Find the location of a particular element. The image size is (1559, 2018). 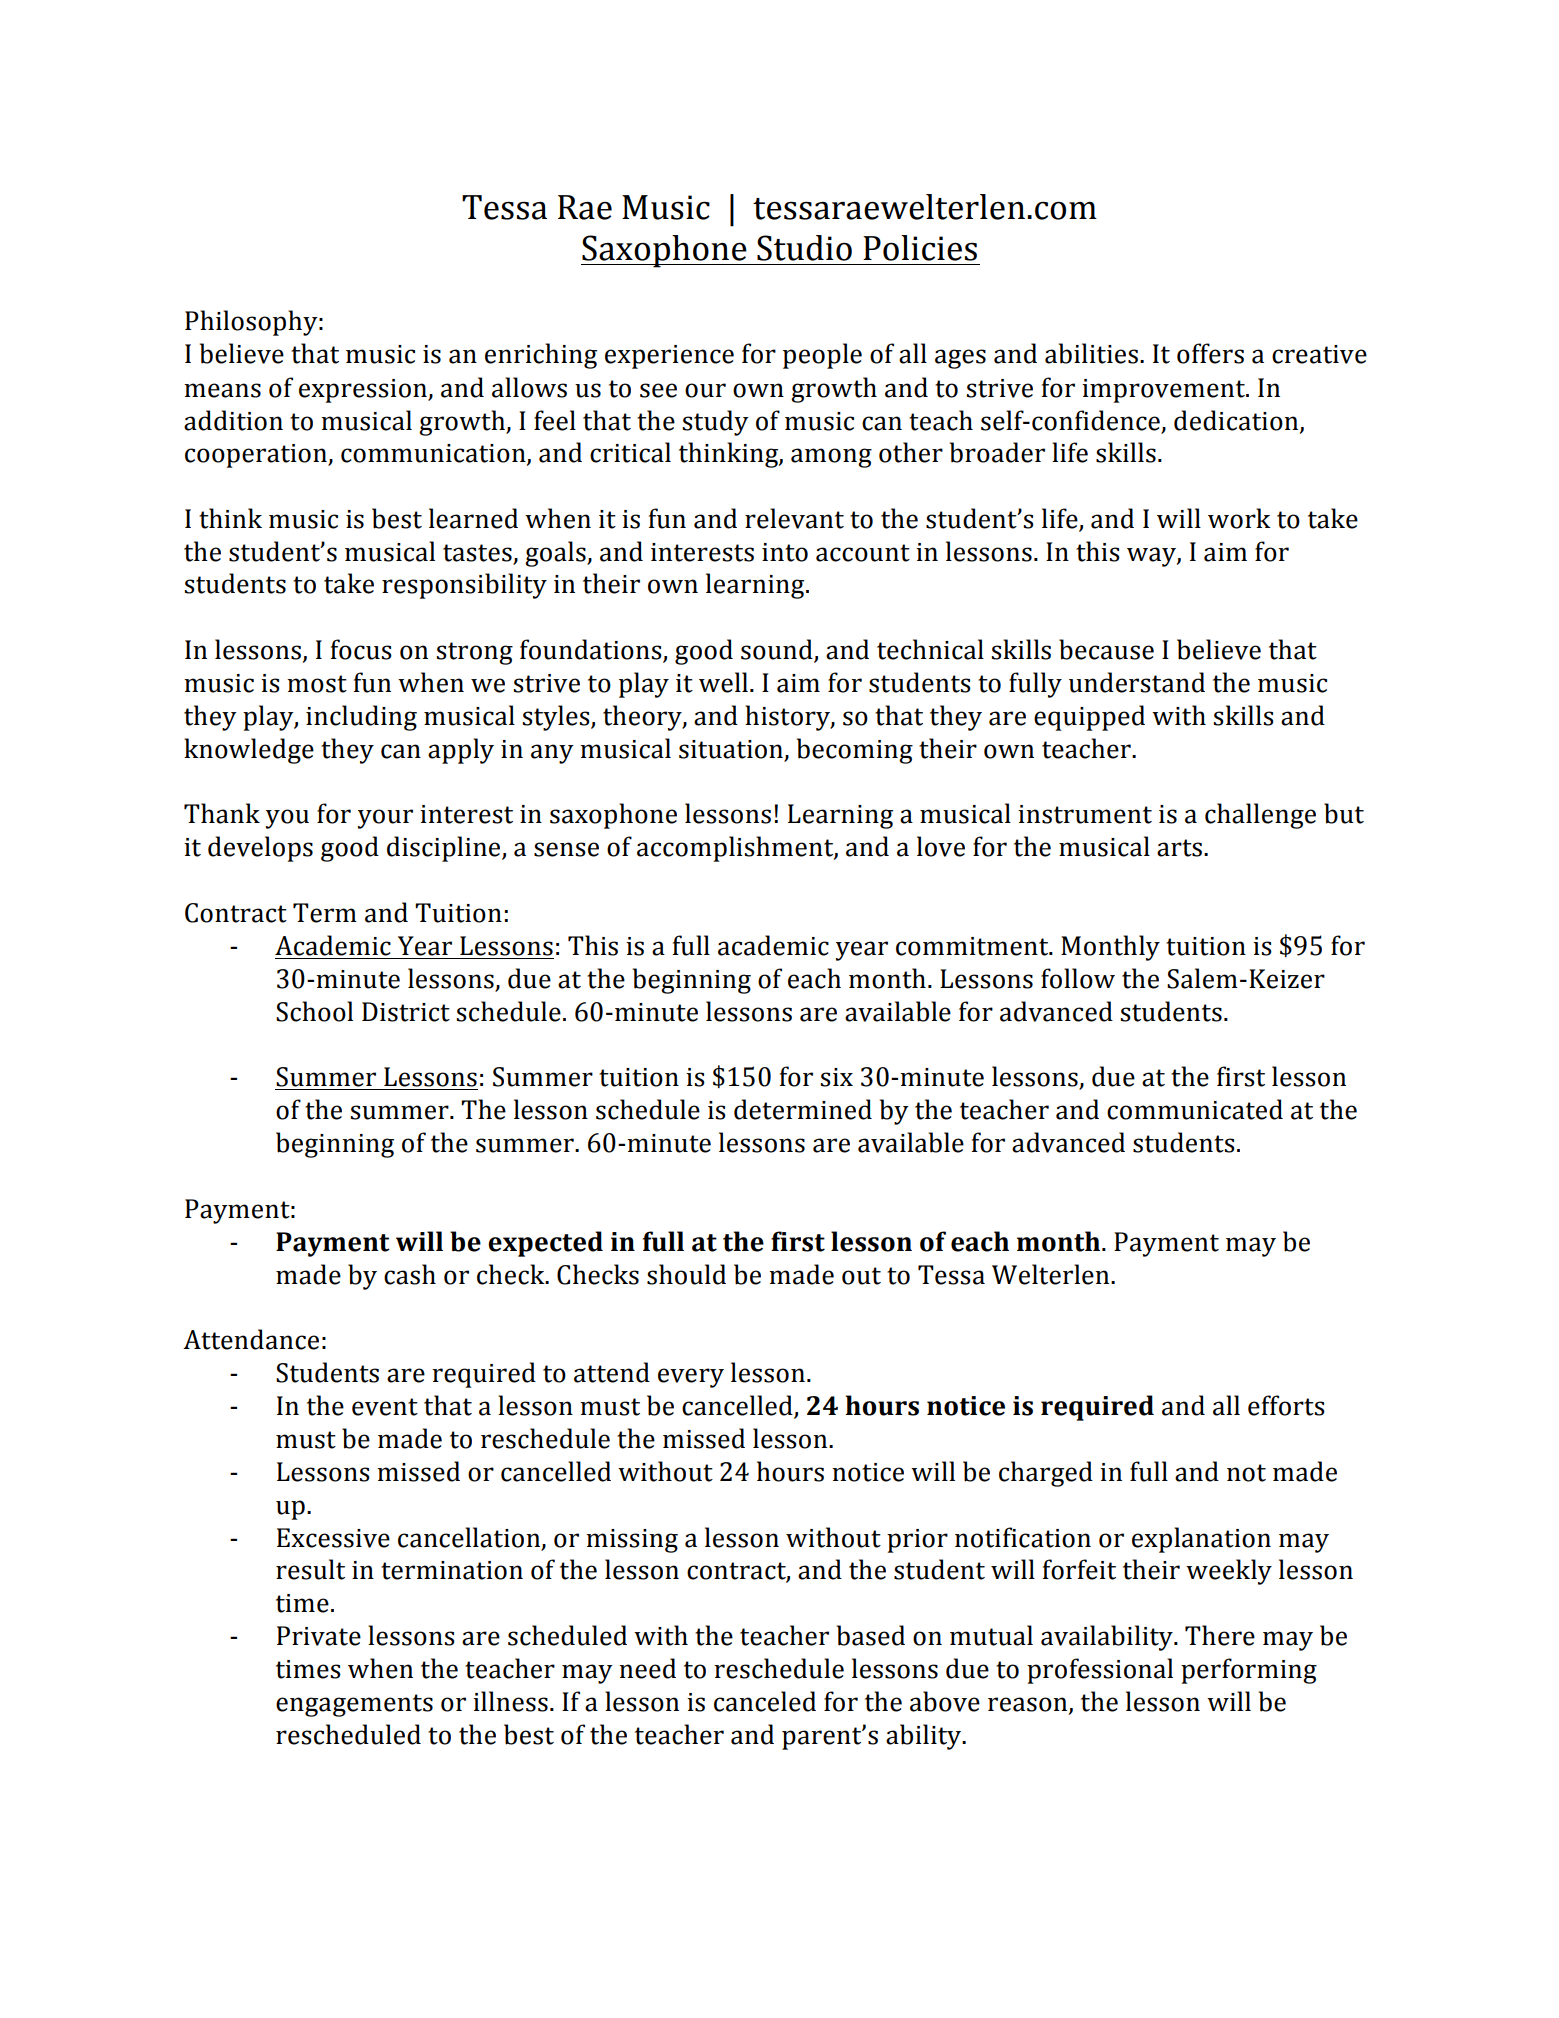

expression is located at coordinates (364, 391).
